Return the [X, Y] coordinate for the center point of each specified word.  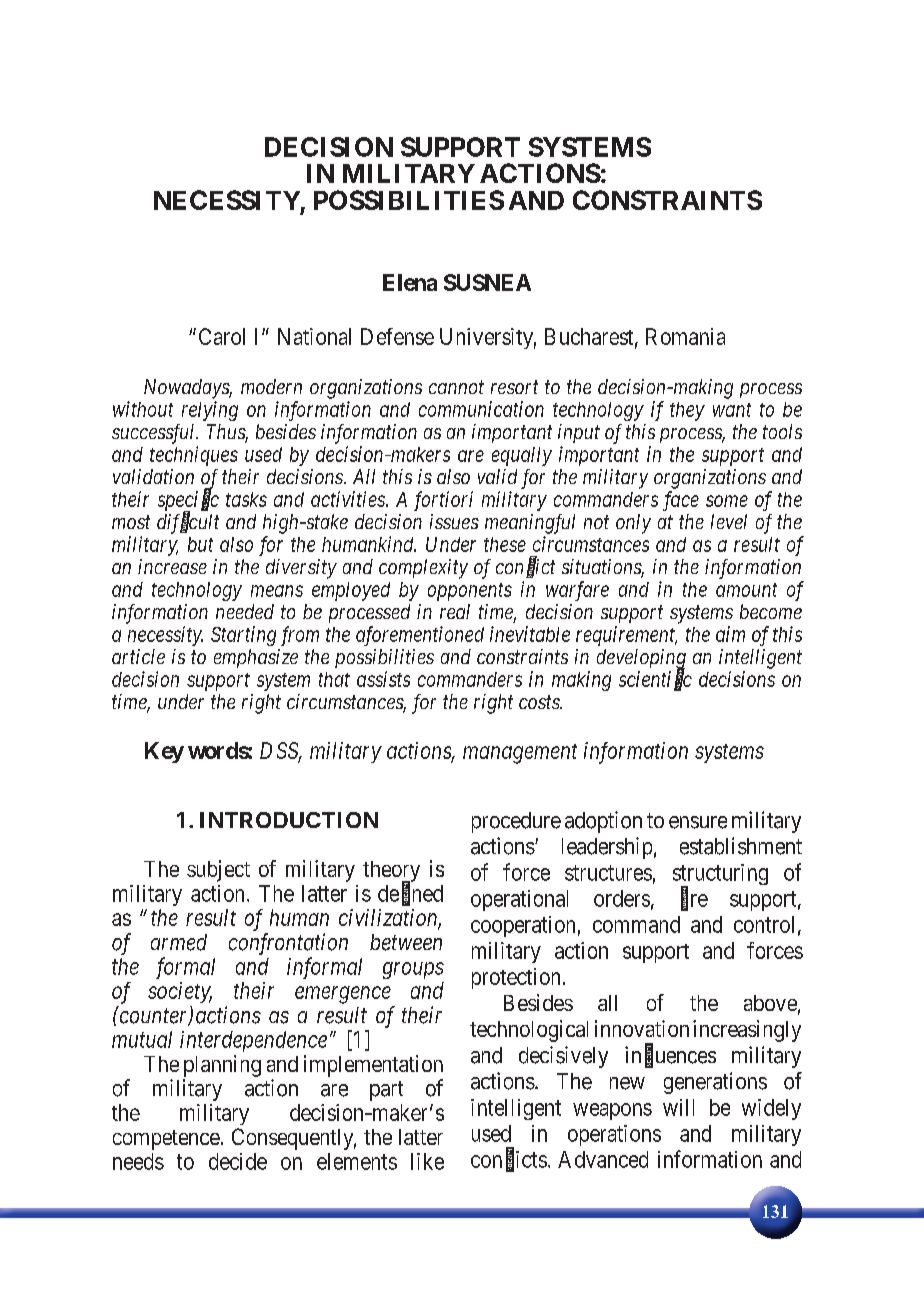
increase [172, 566]
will [678, 1107]
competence [166, 1140]
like [427, 1161]
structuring [720, 876]
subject [218, 871]
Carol [222, 336]
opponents [470, 592]
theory [391, 872]
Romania [685, 336]
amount [746, 590]
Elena [410, 282]
